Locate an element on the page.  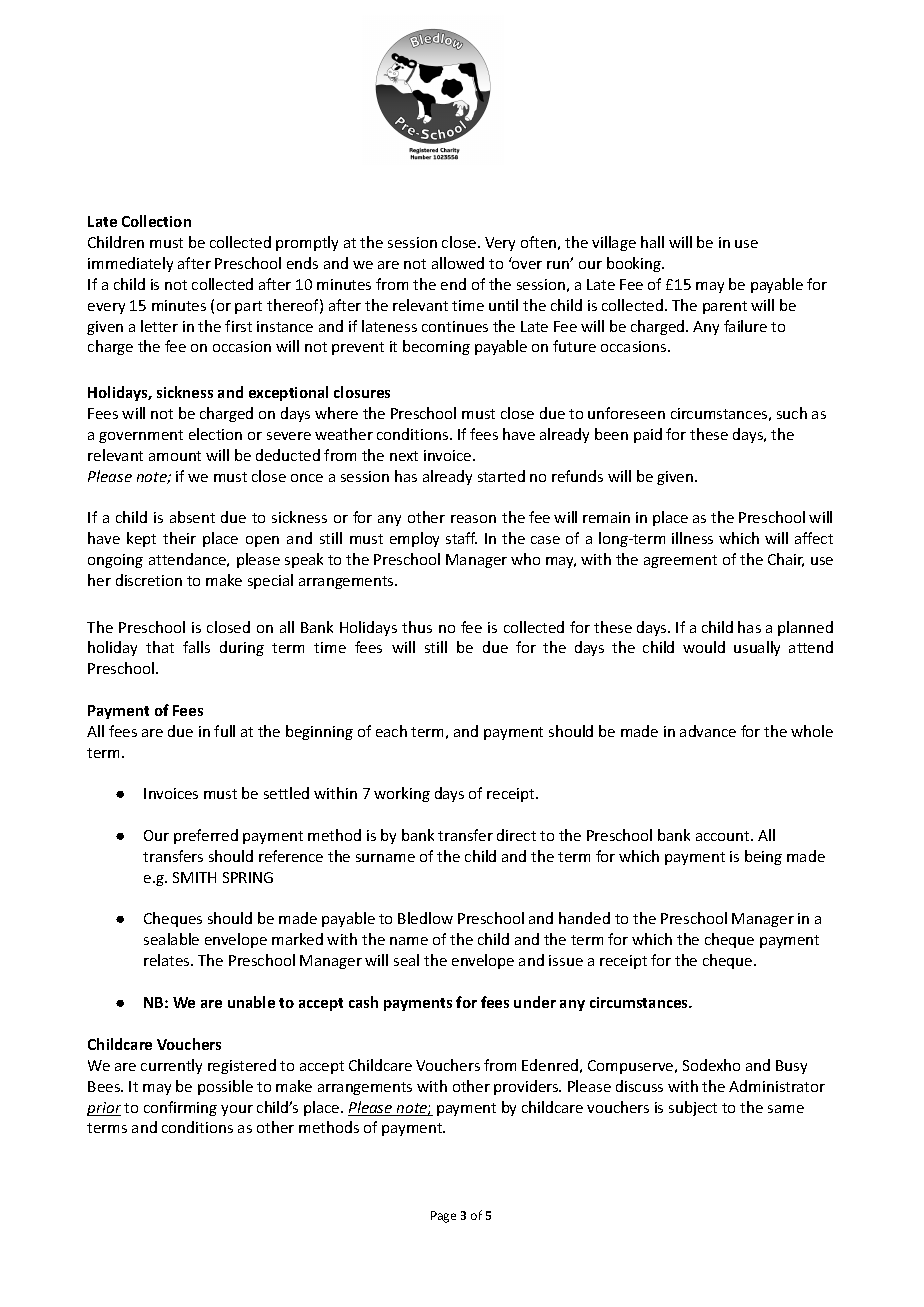
illness is located at coordinates (692, 538).
